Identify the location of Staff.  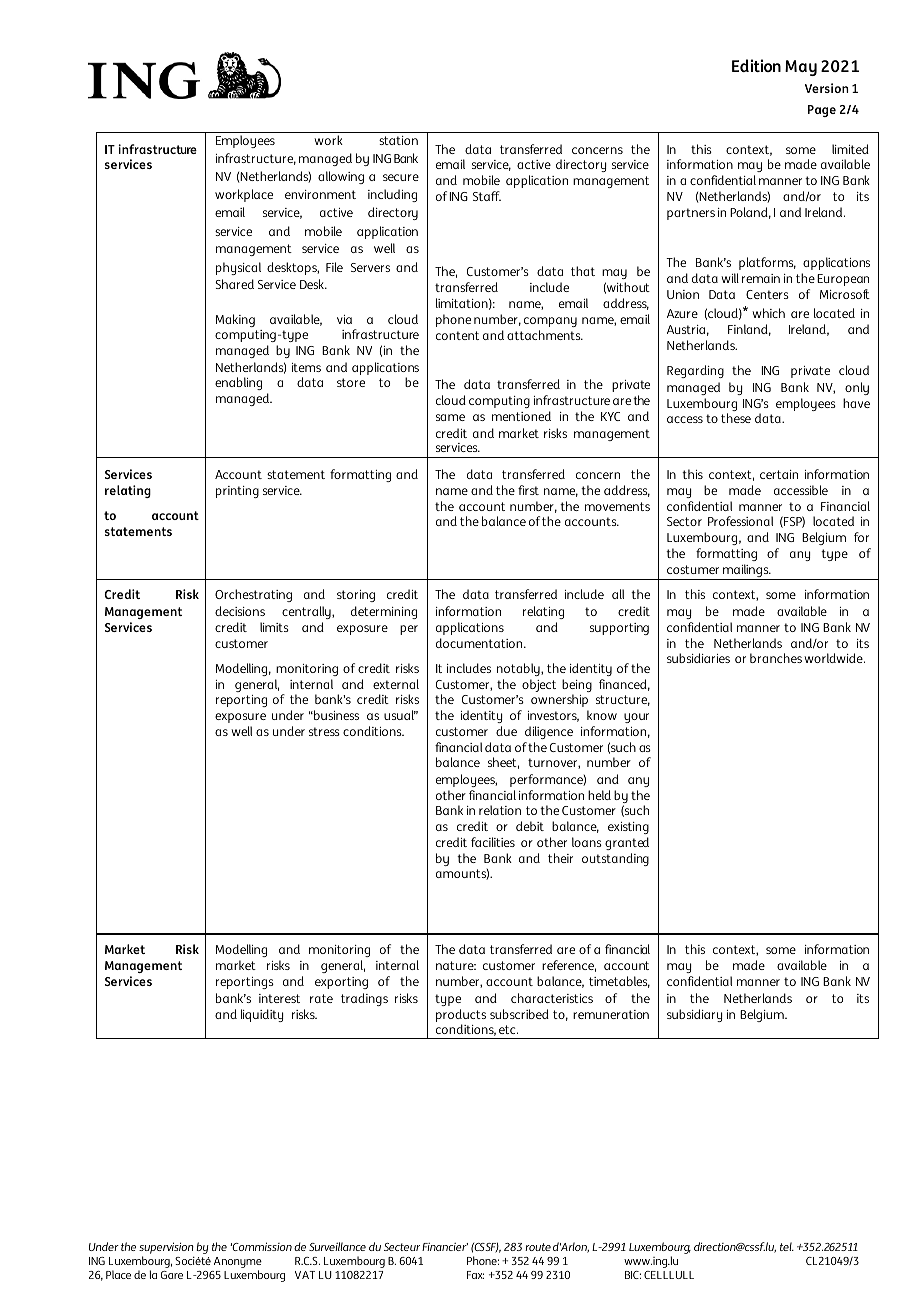
(487, 196).
